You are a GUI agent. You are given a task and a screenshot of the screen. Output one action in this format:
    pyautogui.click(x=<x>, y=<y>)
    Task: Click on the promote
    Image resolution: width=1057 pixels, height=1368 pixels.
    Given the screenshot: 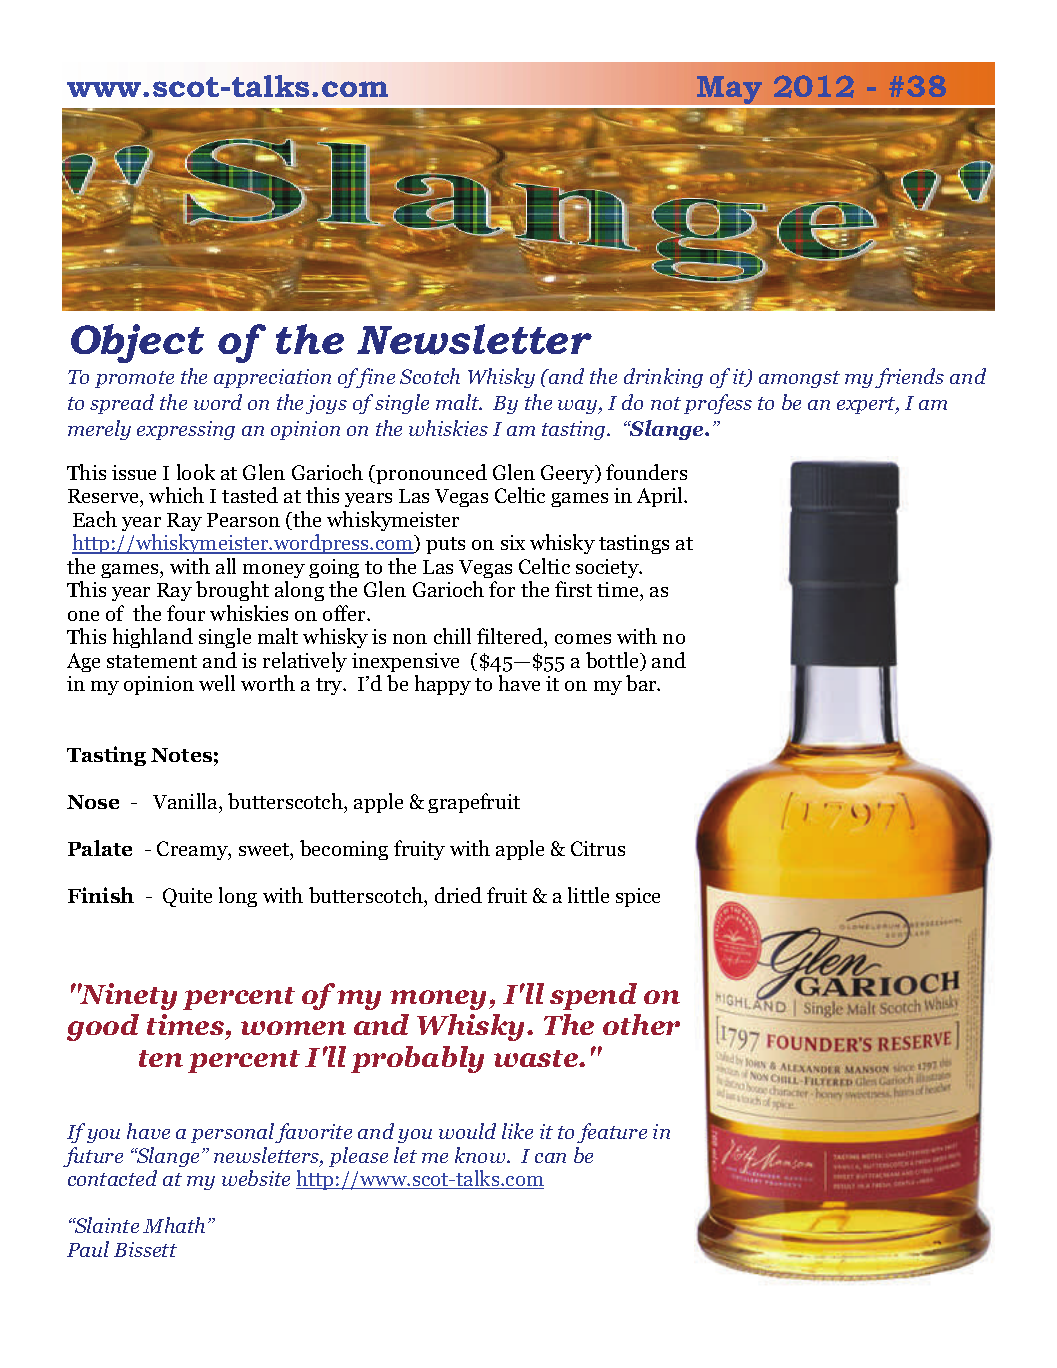 What is the action you would take?
    pyautogui.click(x=134, y=379)
